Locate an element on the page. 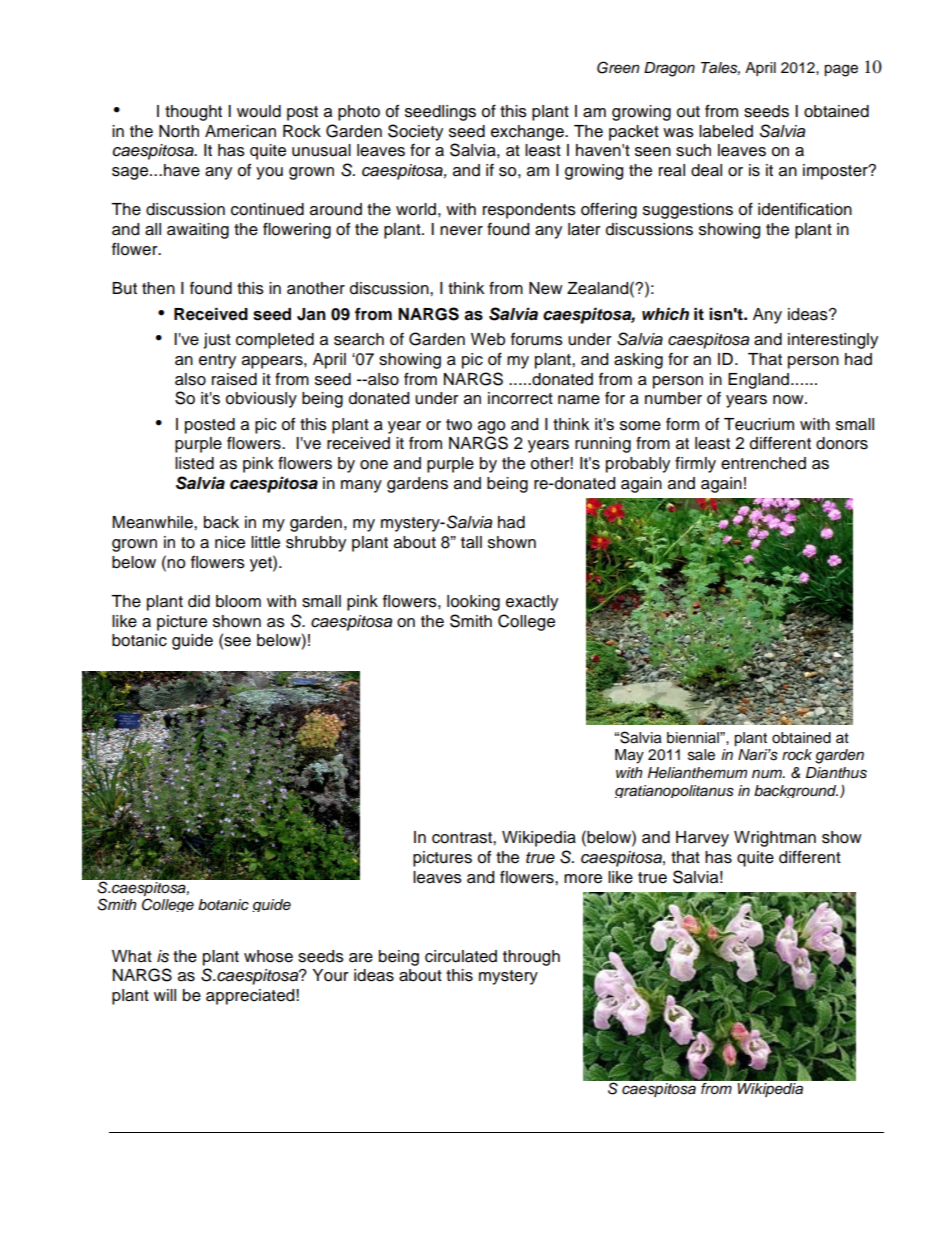  then is located at coordinates (158, 288).
